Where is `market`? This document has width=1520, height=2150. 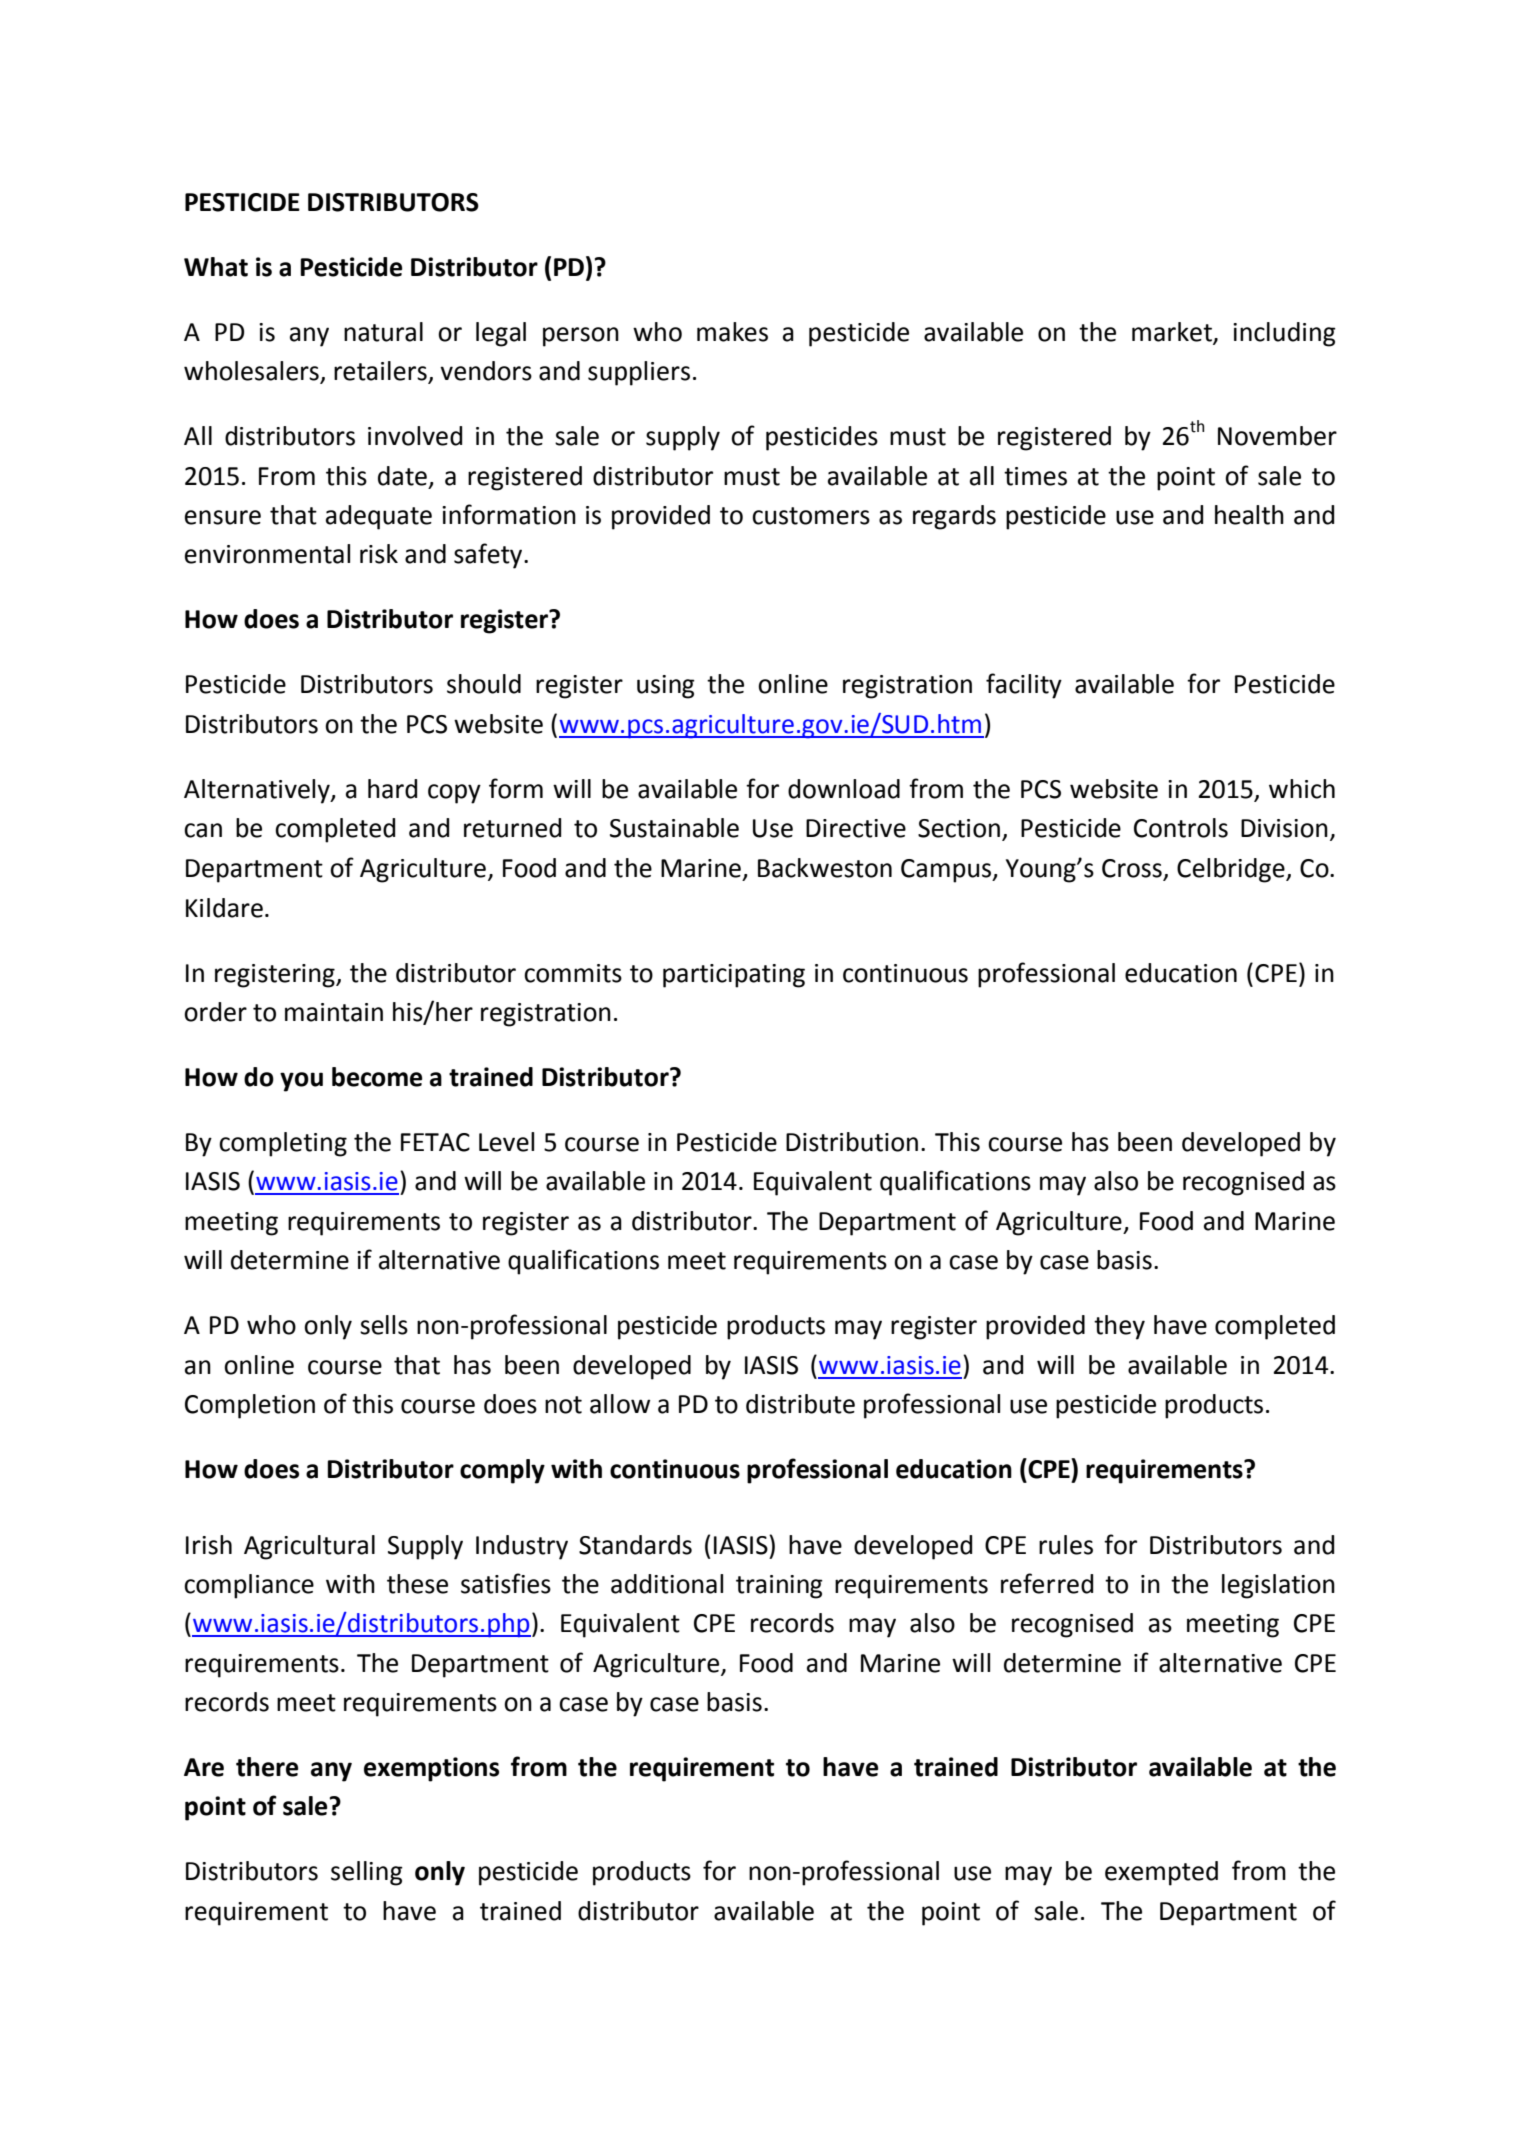 market is located at coordinates (1173, 333).
